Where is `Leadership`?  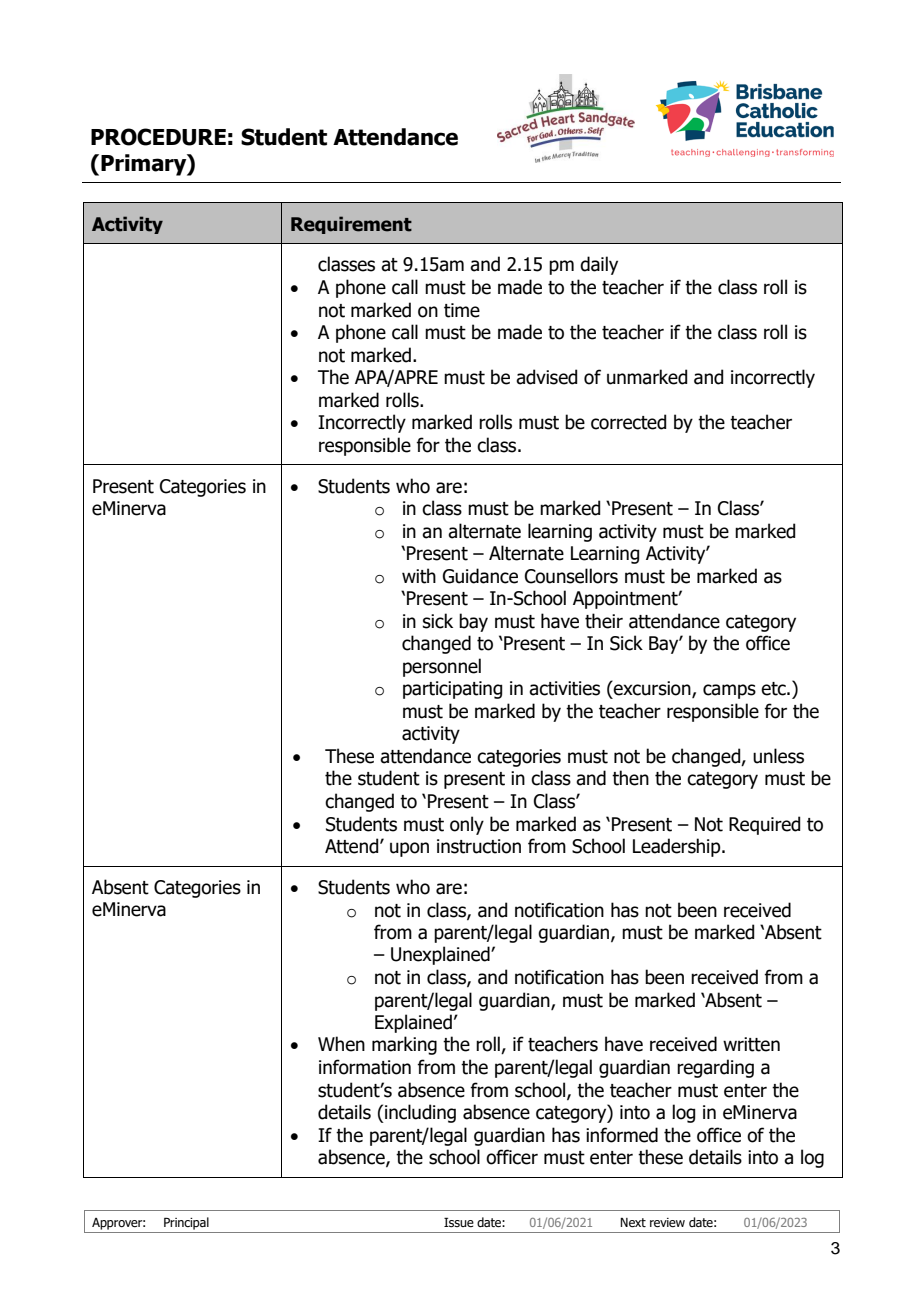 Leadership is located at coordinates (678, 847).
